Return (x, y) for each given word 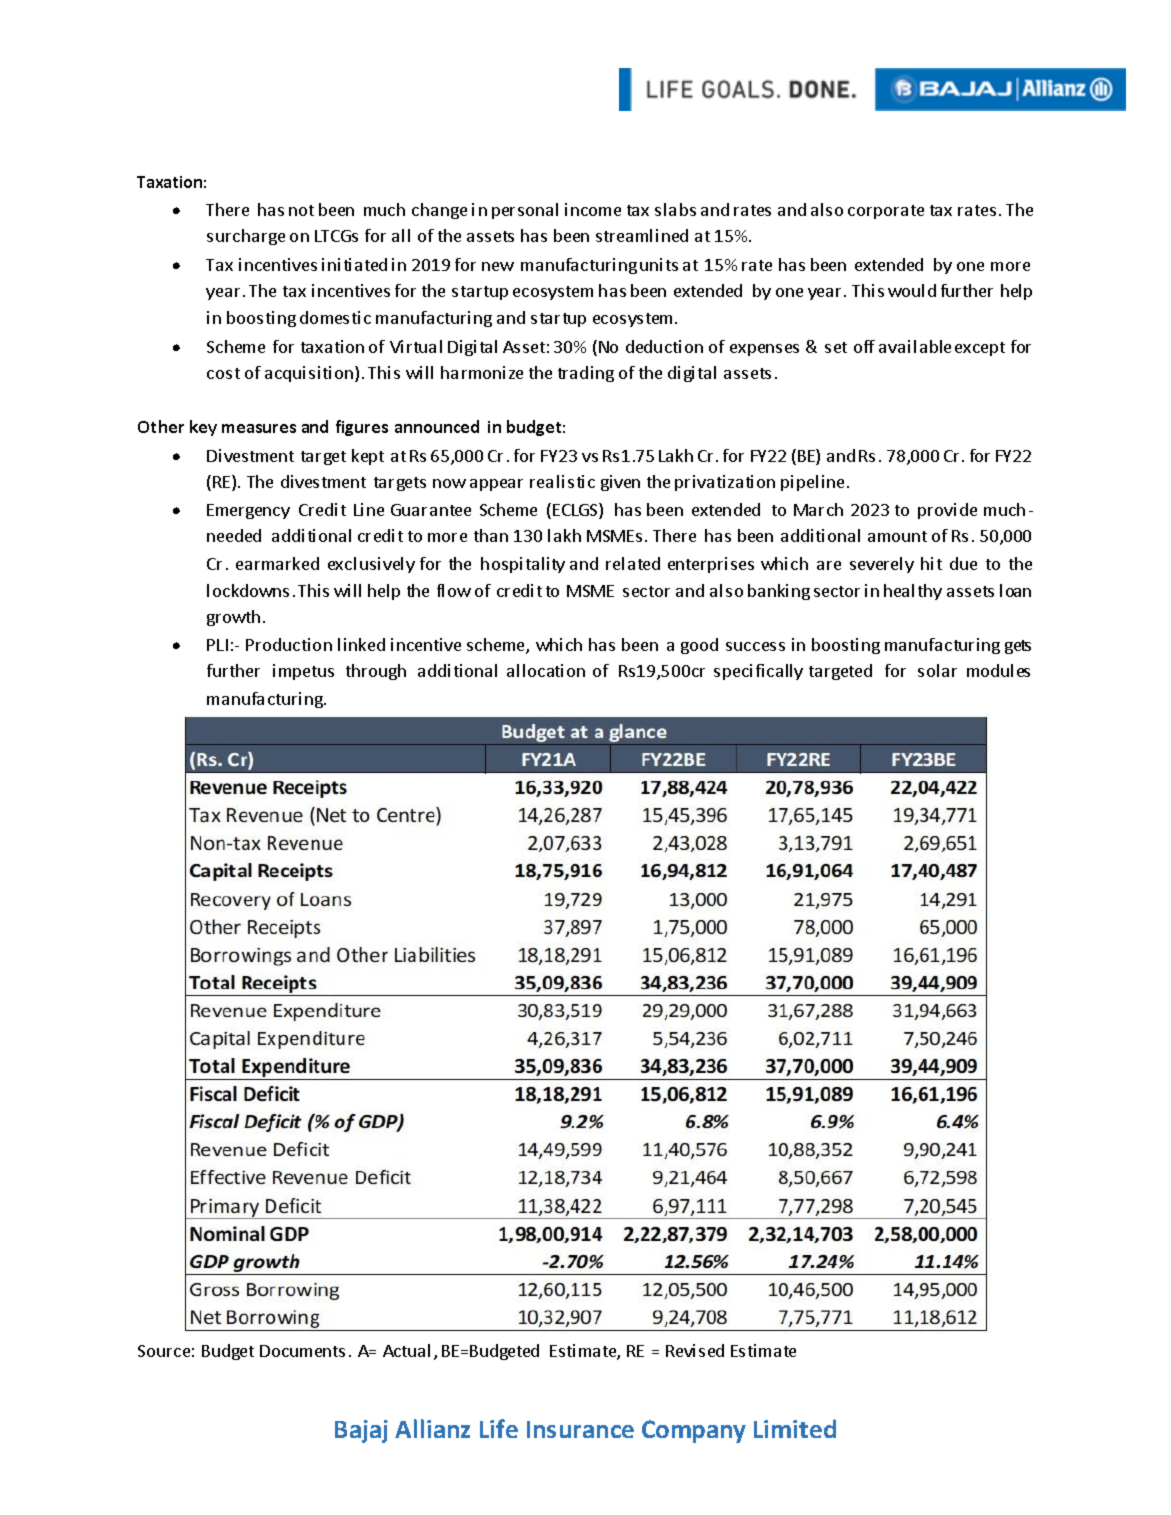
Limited (795, 1428)
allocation (546, 670)
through (376, 672)
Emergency (248, 511)
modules (998, 670)
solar (937, 670)
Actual (406, 1350)
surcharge (246, 237)
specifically (758, 672)
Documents (302, 1351)
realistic (562, 481)
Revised (695, 1350)
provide (947, 511)
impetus (303, 672)
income (593, 209)
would (912, 290)
